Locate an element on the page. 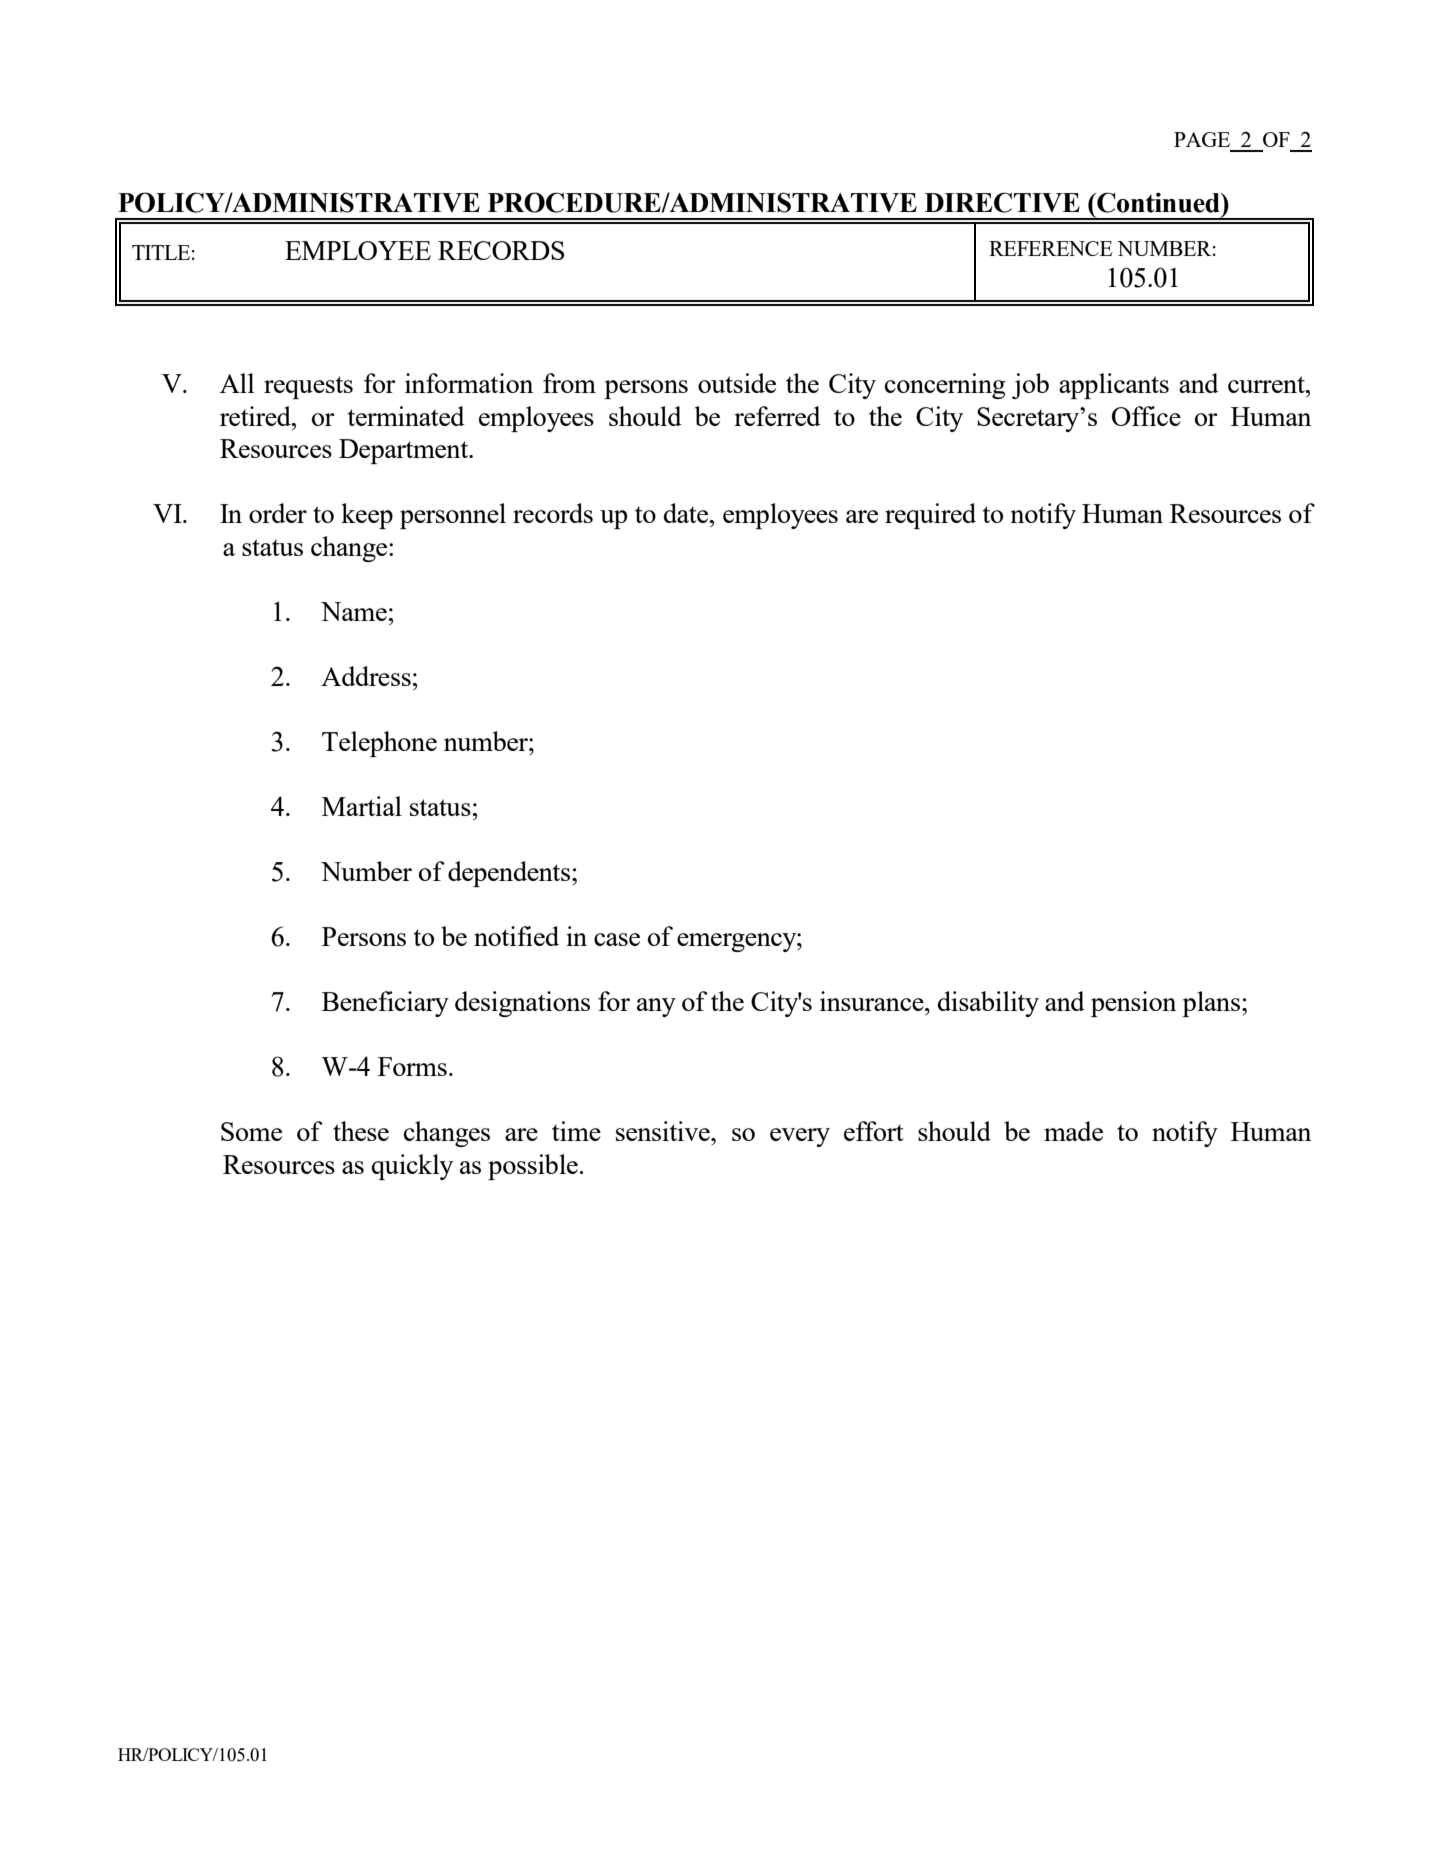 Image resolution: width=1429 pixels, height=1850 pixels. Address is located at coordinates (366, 676).
